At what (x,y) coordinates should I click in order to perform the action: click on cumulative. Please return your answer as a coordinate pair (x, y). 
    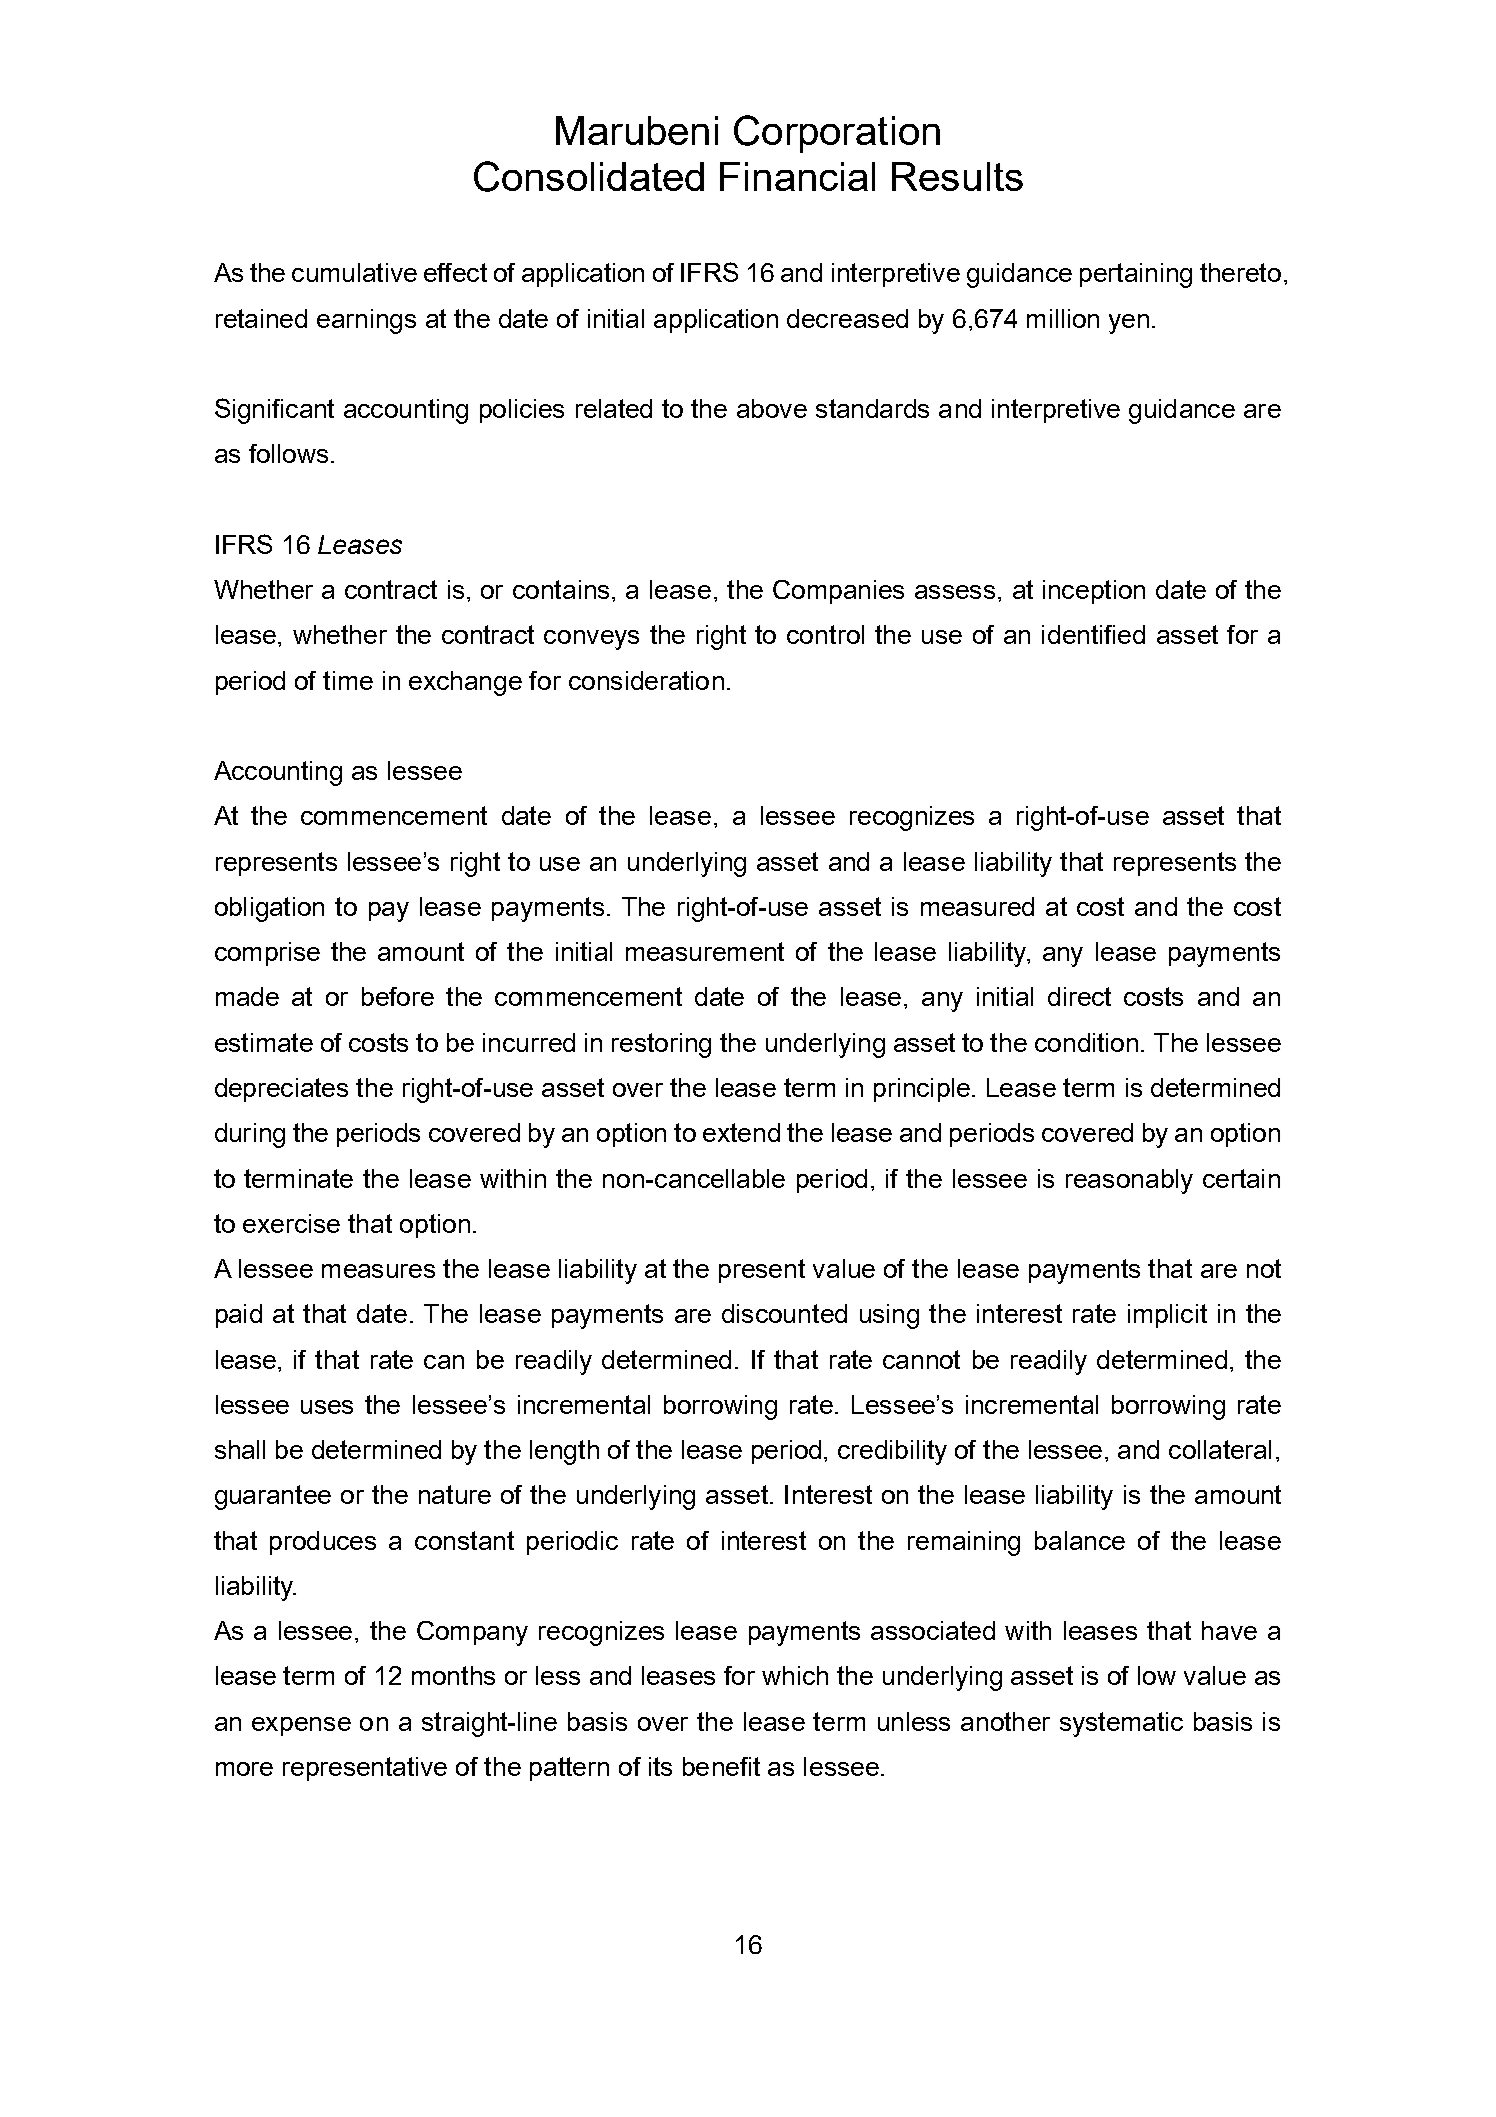
    Looking at the image, I should click on (354, 272).
